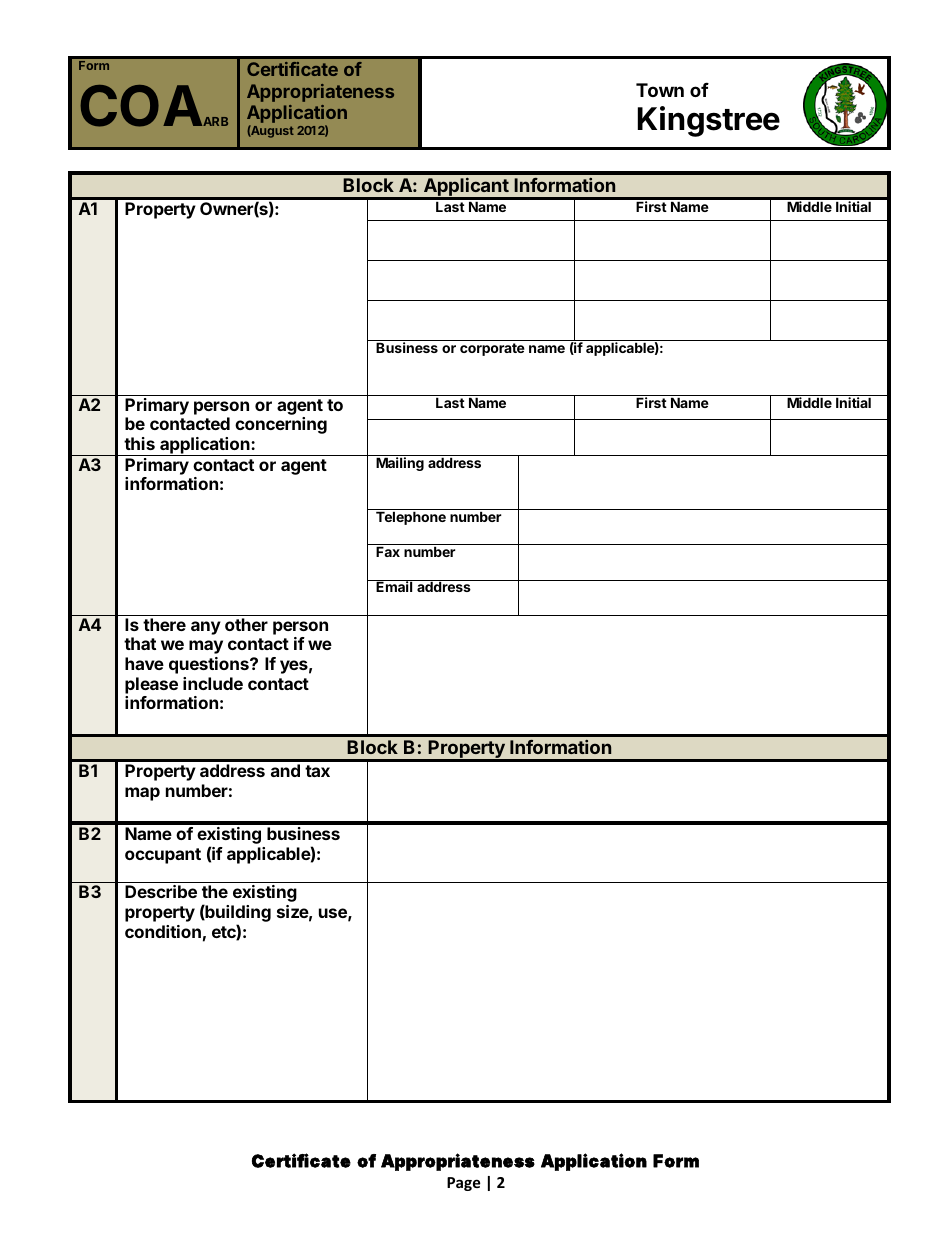 The height and width of the image is (1233, 952). I want to click on Fax, so click(388, 551).
